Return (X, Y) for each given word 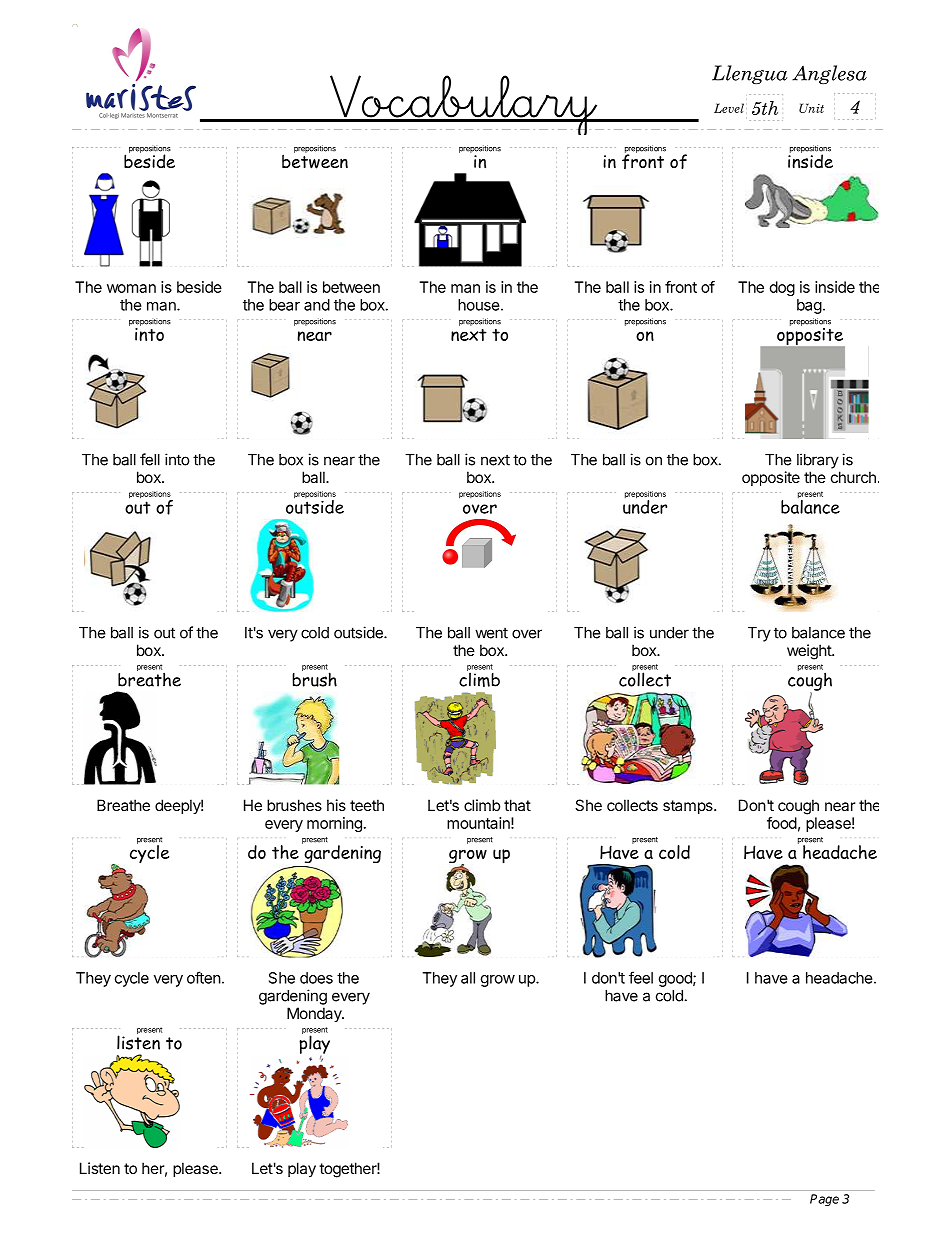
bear (284, 305)
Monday (315, 1015)
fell (150, 459)
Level (729, 108)
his (336, 805)
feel (641, 977)
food (782, 823)
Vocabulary (463, 105)
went (491, 633)
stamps (689, 807)
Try (759, 634)
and (317, 305)
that (517, 805)
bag (809, 306)
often (204, 977)
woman (131, 288)
